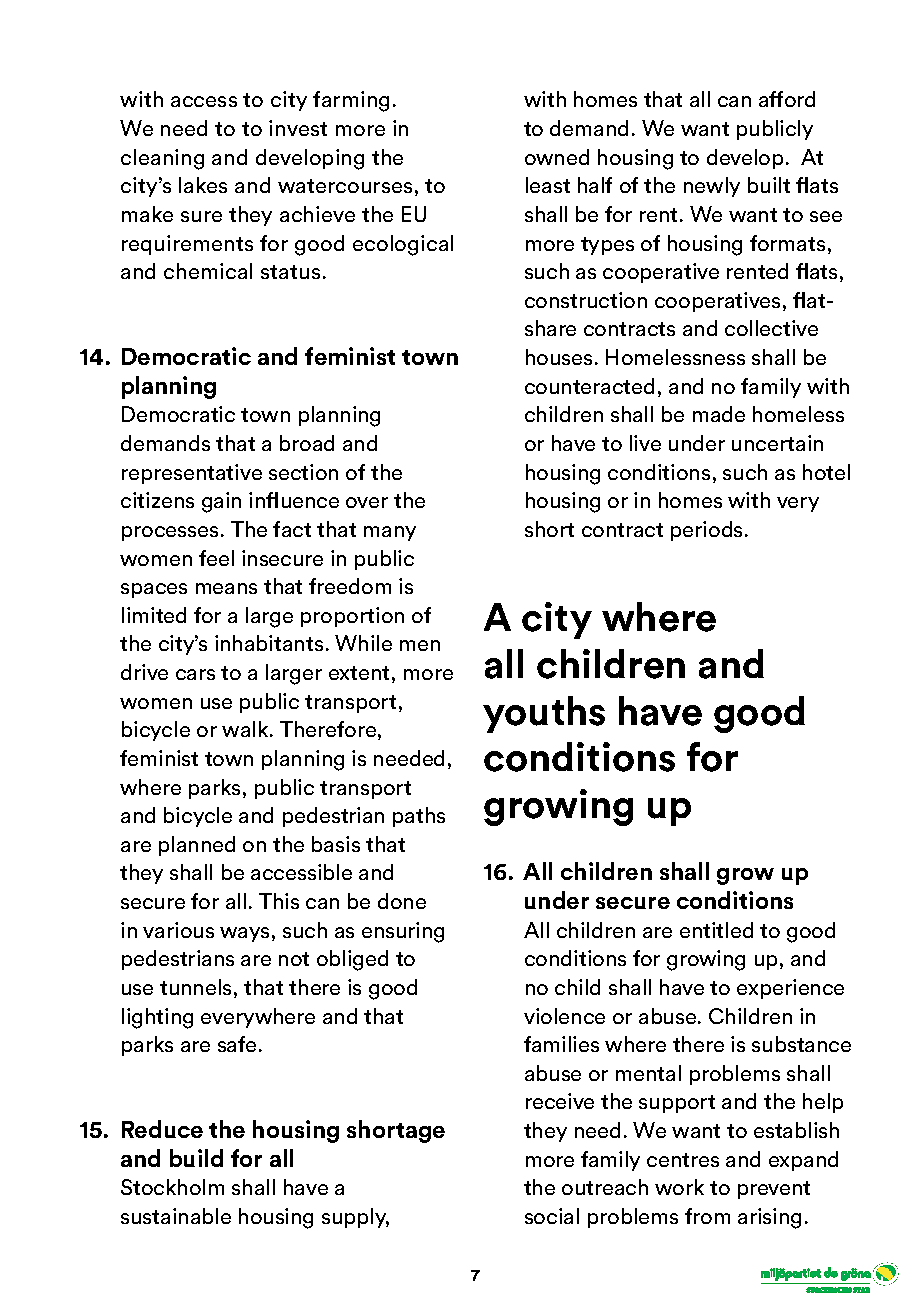 The height and width of the screenshot is (1311, 924). What do you see at coordinates (787, 99) in the screenshot?
I see `afford` at bounding box center [787, 99].
